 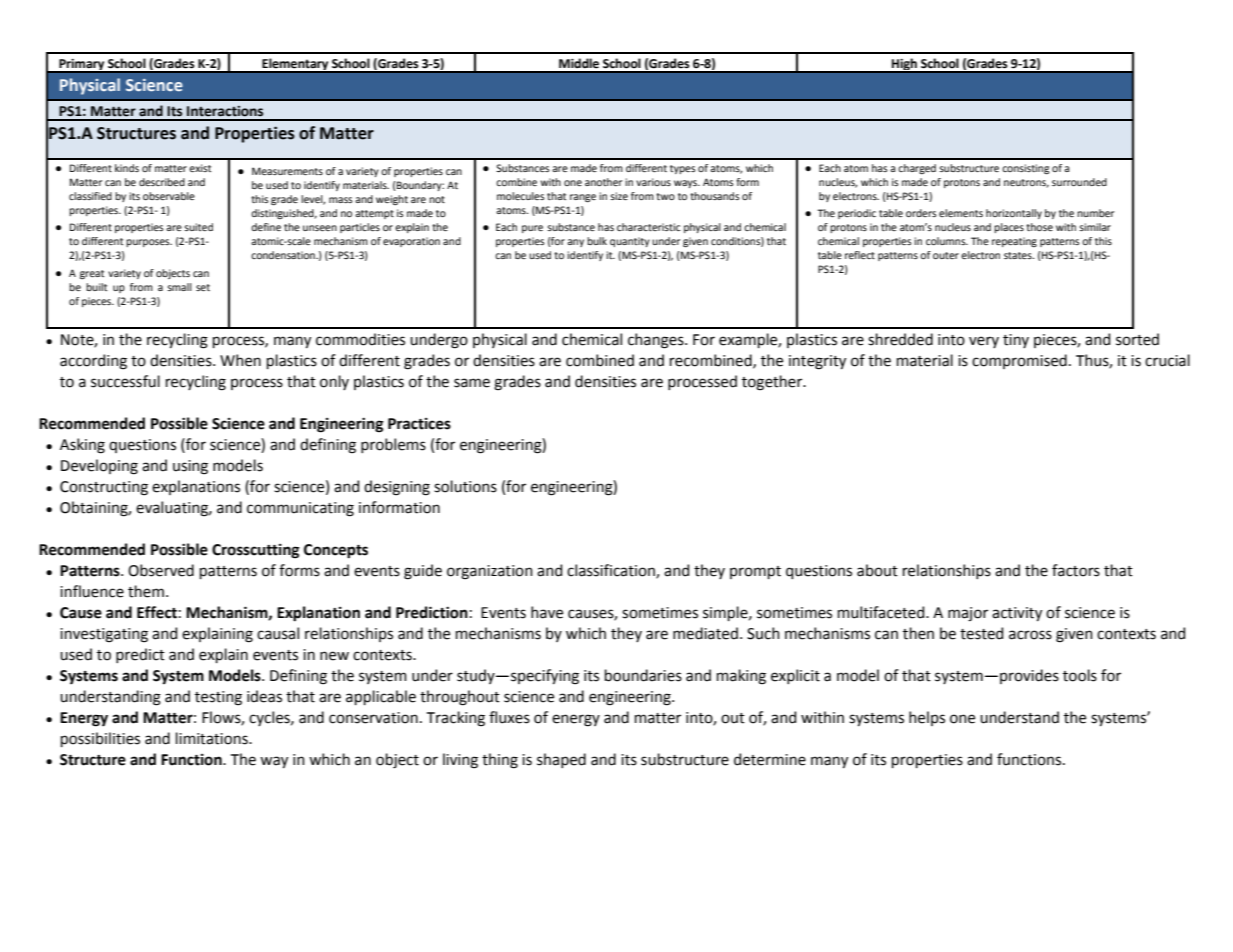 I want to click on tiny, so click(x=1016, y=341).
